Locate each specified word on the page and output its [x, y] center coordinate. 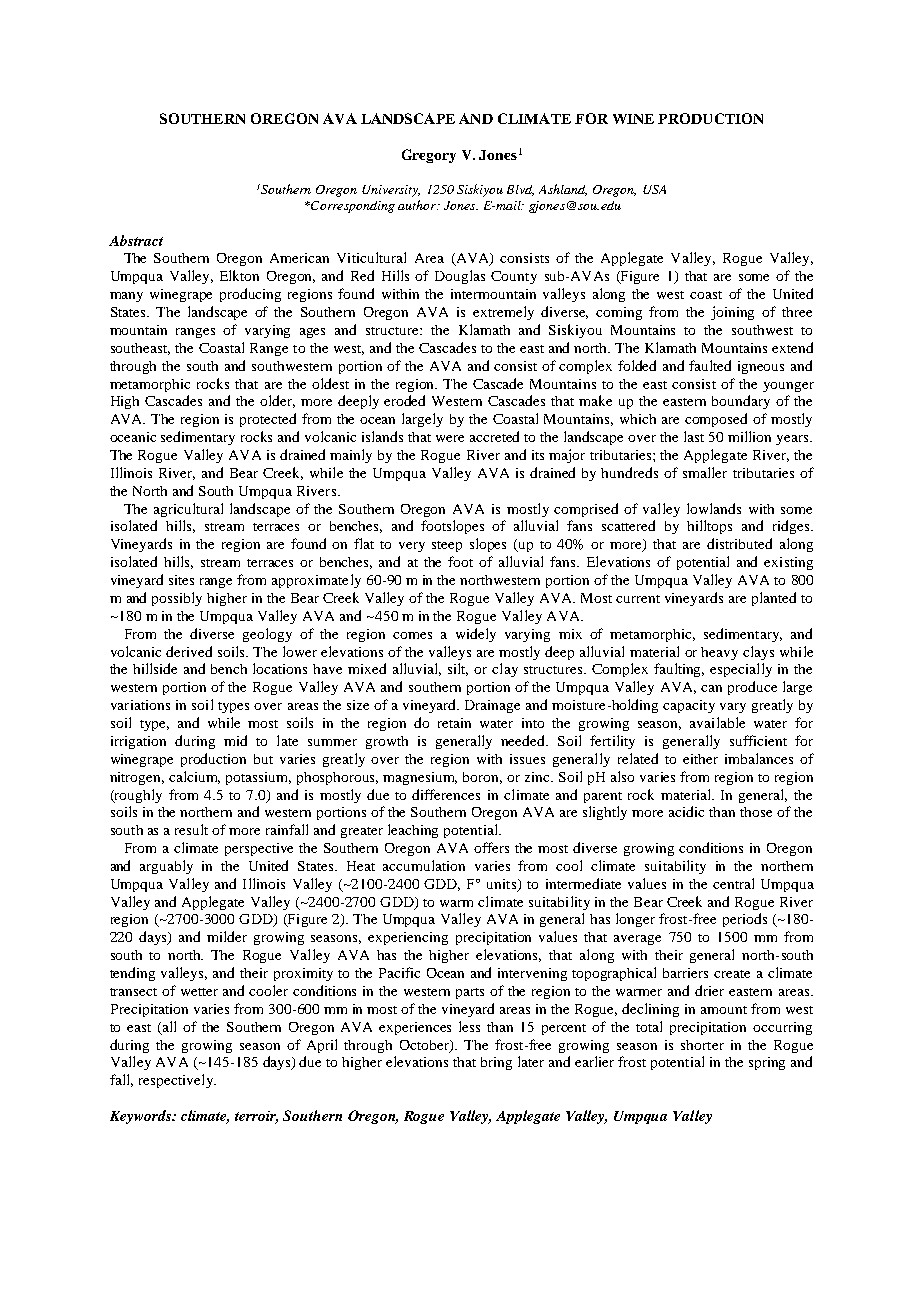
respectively [177, 1081]
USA [654, 189]
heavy [719, 653]
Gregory [429, 156]
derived [189, 651]
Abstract [136, 240]
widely [476, 635]
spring [767, 1063]
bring [496, 1063]
